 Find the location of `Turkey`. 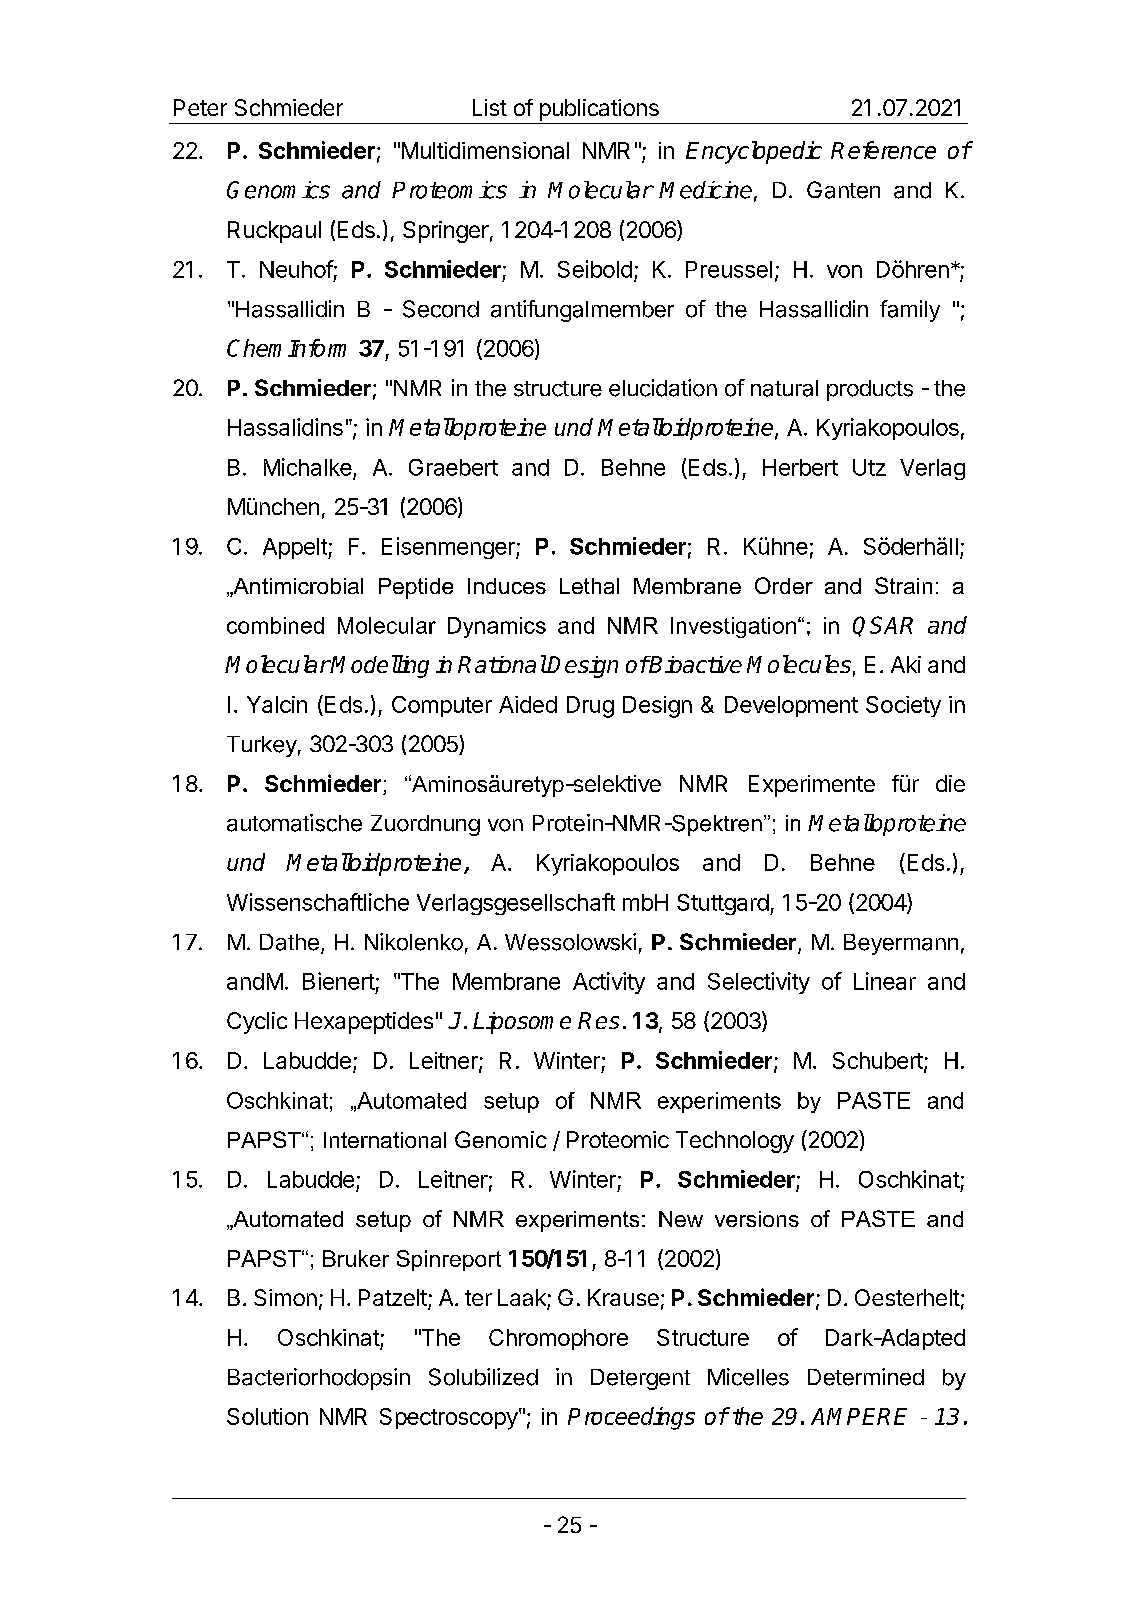

Turkey is located at coordinates (262, 746).
